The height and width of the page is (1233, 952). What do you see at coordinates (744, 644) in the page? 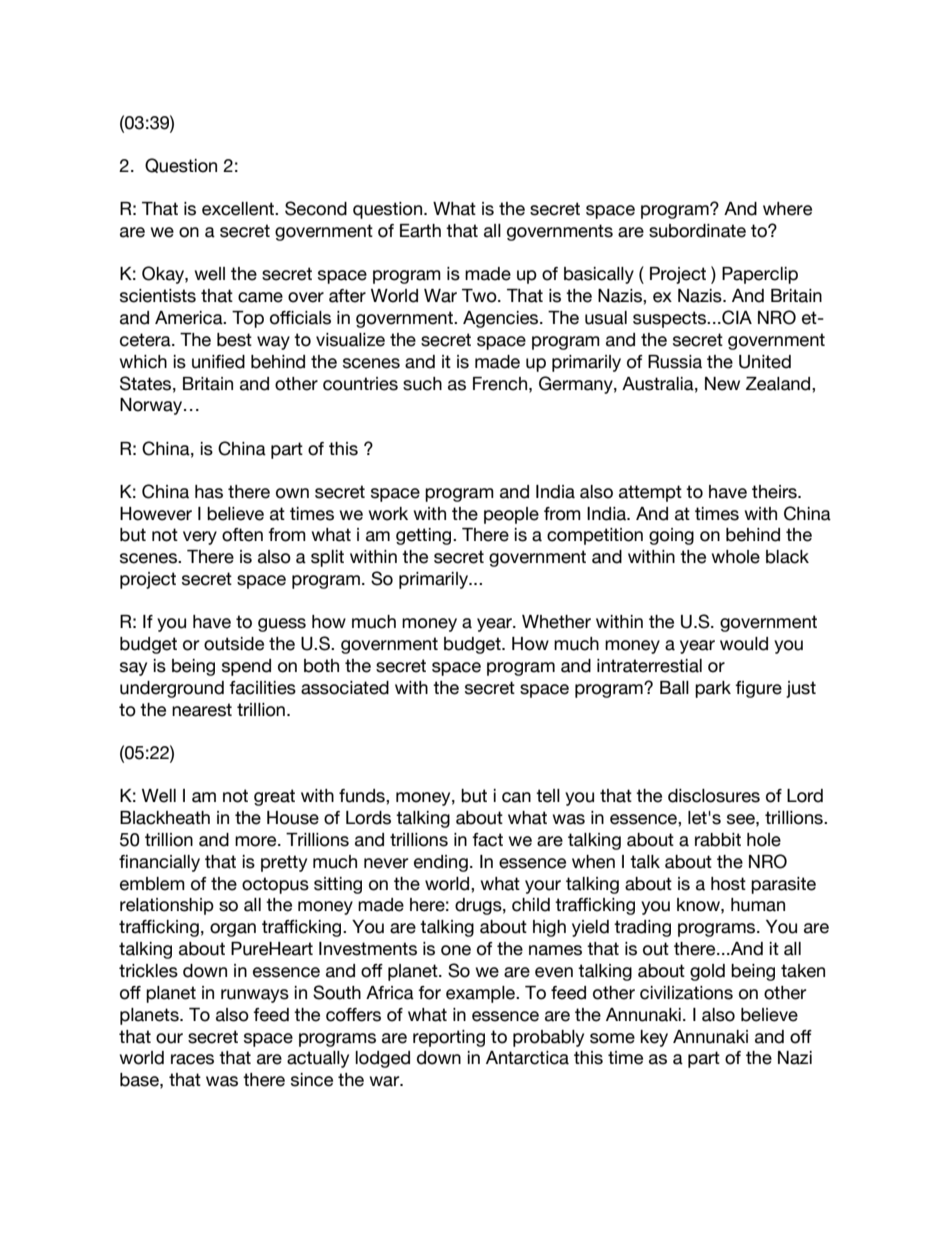
I see `would` at bounding box center [744, 644].
